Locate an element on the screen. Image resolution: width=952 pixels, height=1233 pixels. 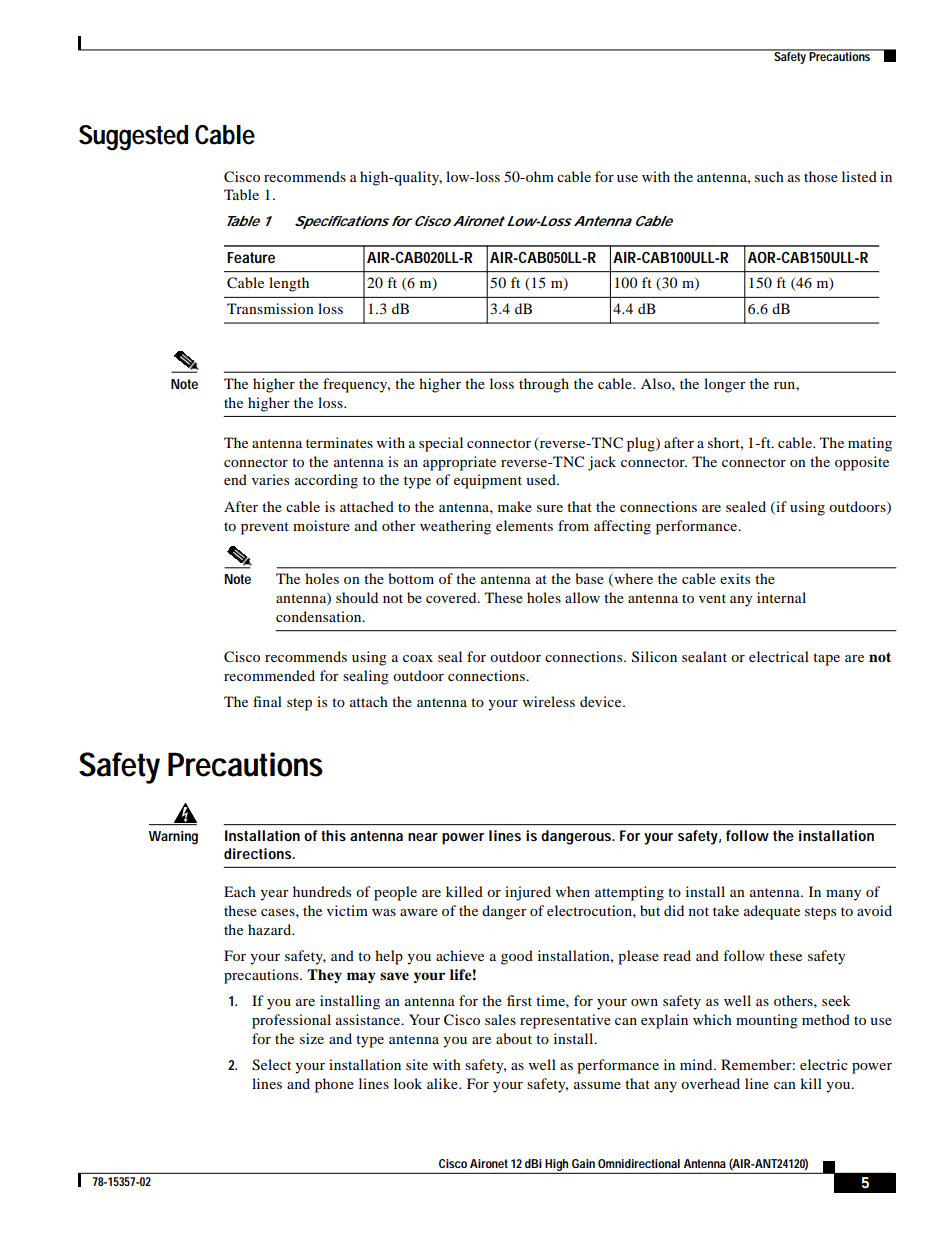
injured is located at coordinates (528, 893).
